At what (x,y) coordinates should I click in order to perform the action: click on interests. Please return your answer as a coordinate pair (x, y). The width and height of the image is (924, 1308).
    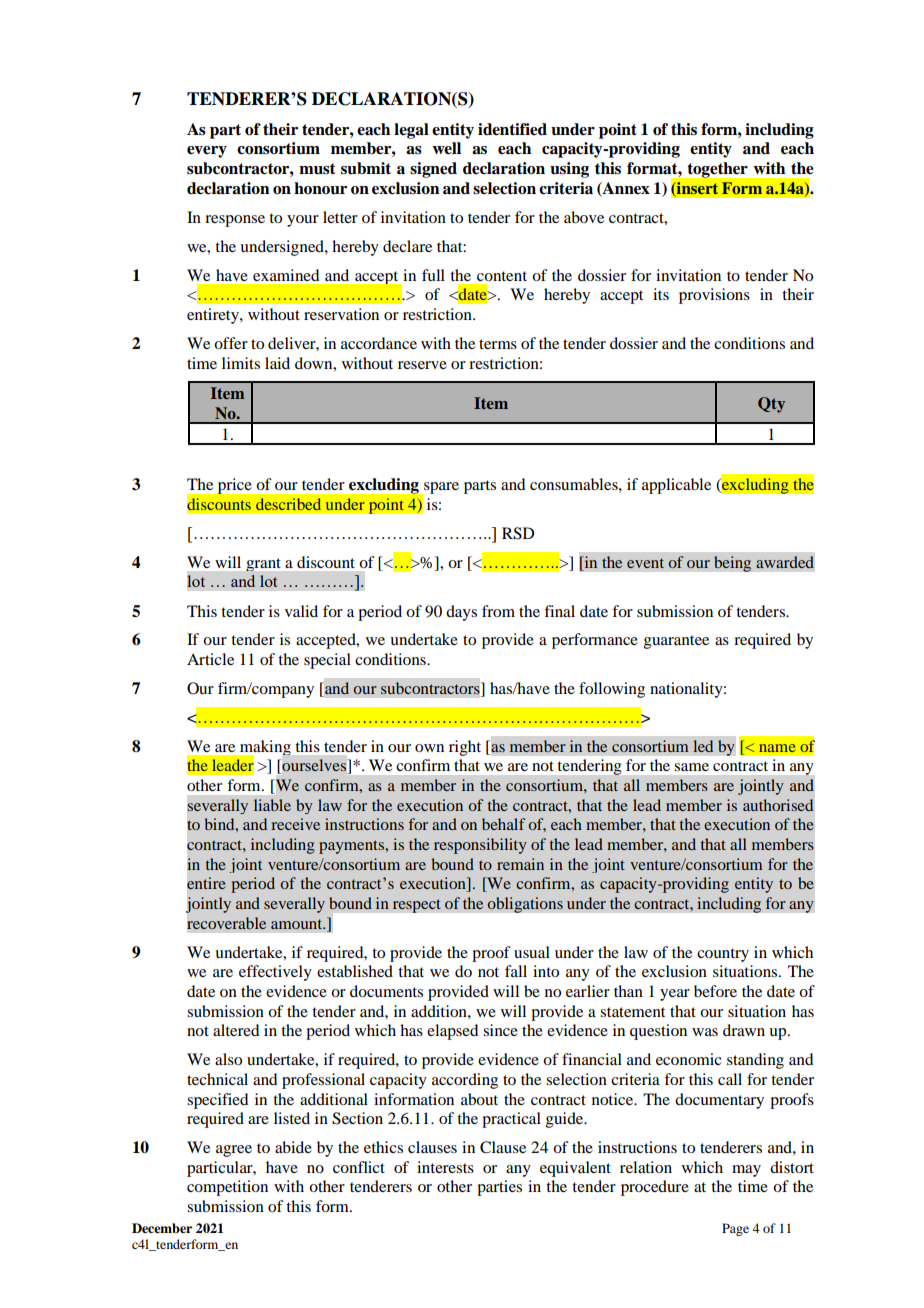
    Looking at the image, I should click on (445, 1167).
